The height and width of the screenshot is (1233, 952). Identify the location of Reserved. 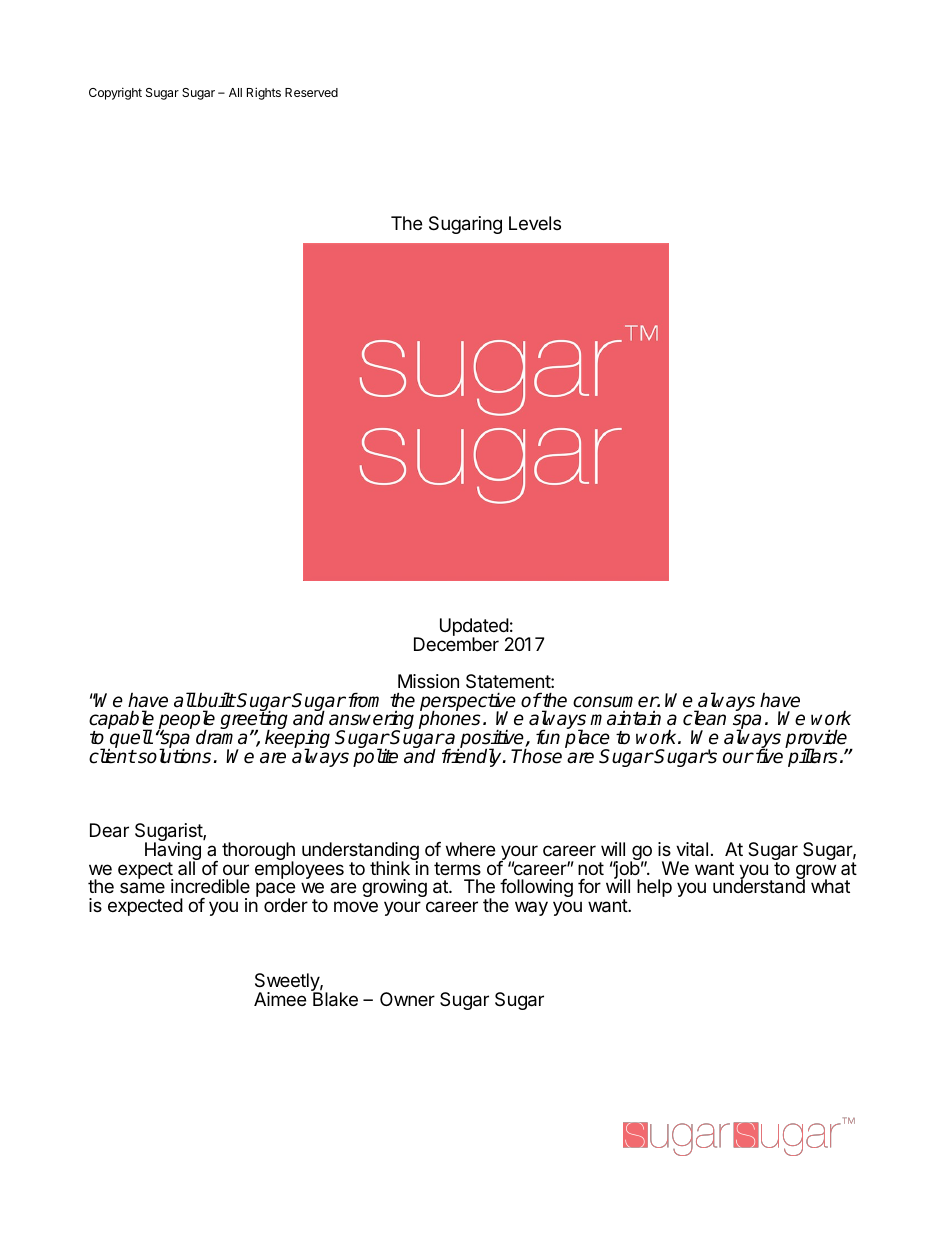
(311, 92).
